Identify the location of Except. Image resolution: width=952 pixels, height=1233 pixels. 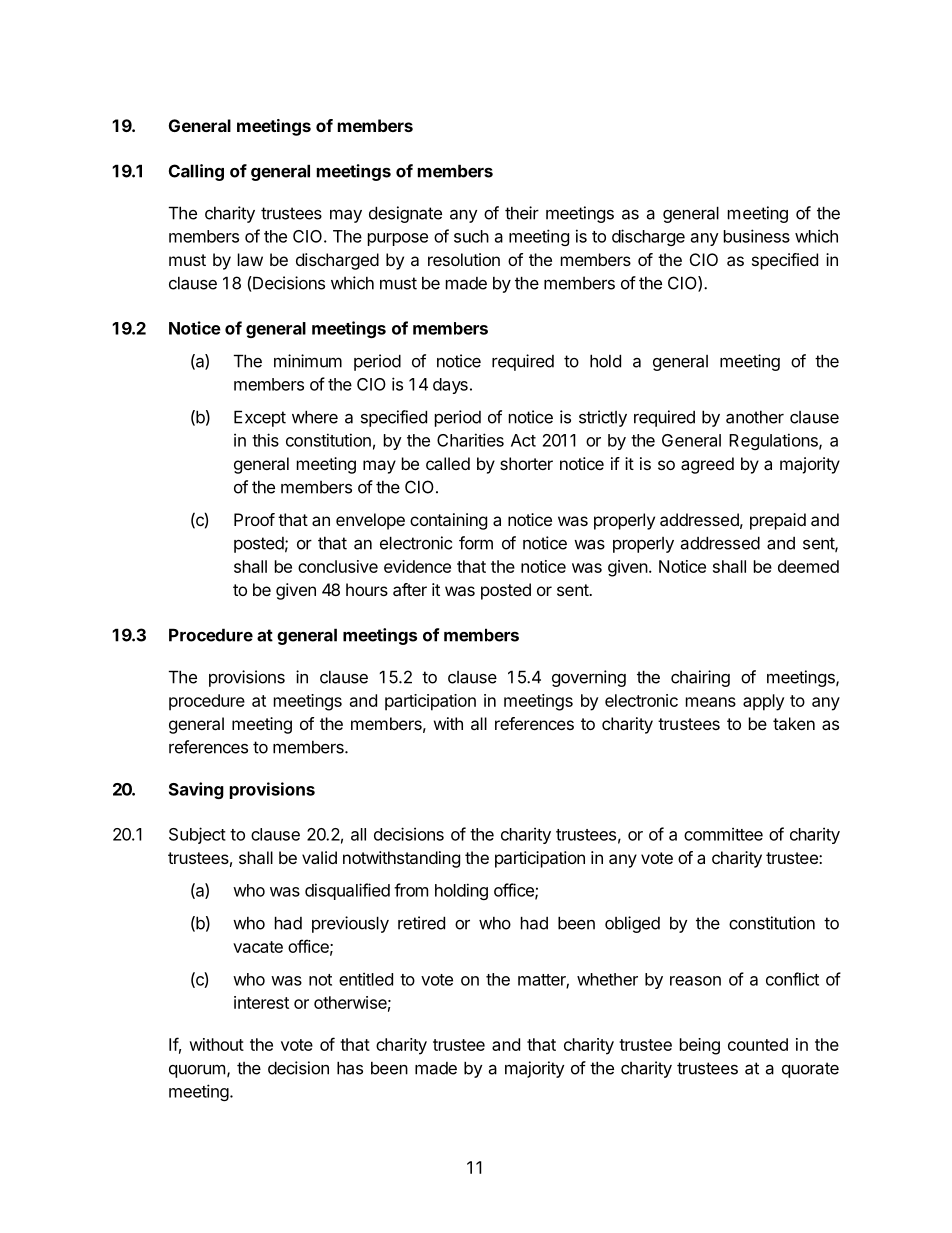
(260, 418).
